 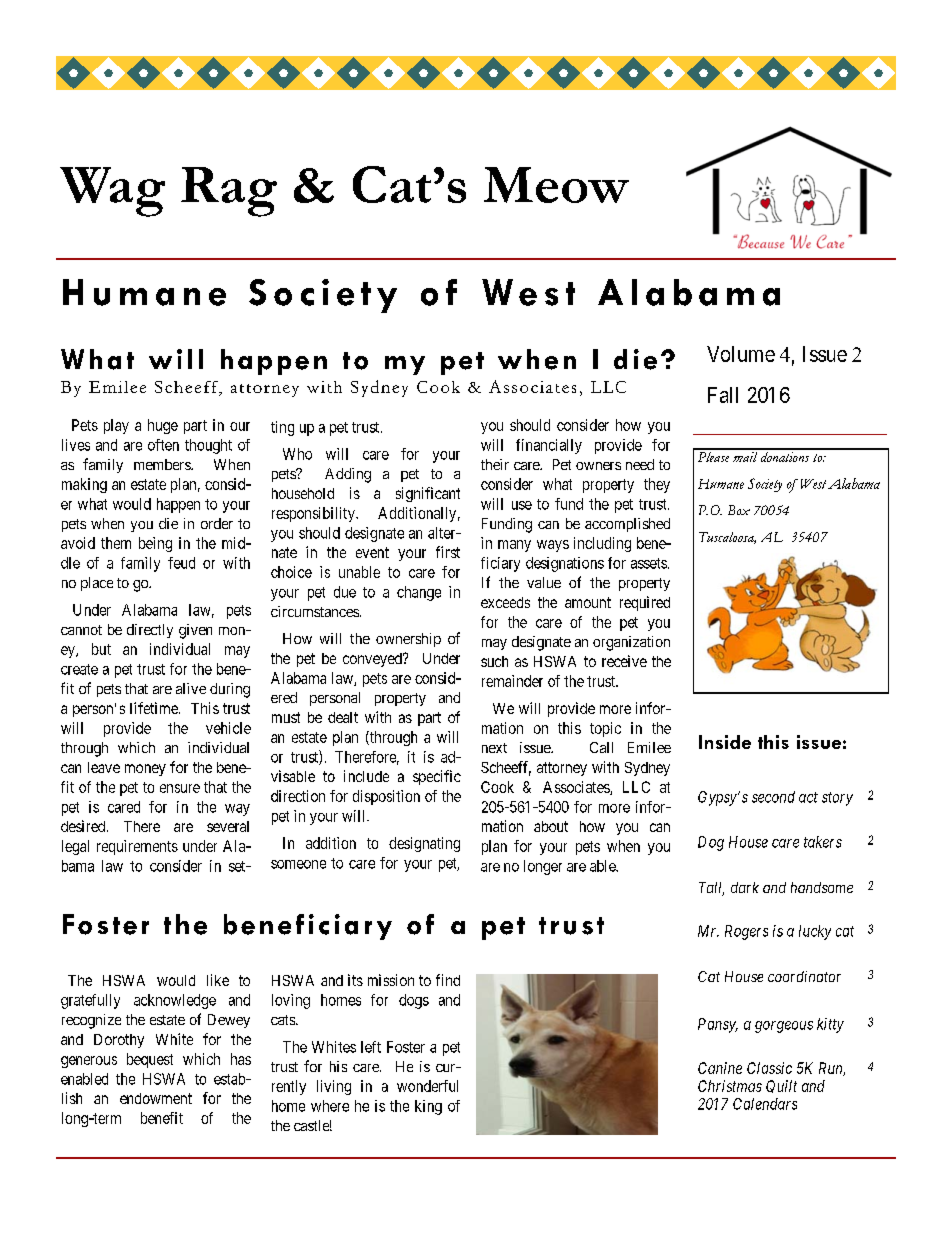 I want to click on Box, so click(x=739, y=510).
